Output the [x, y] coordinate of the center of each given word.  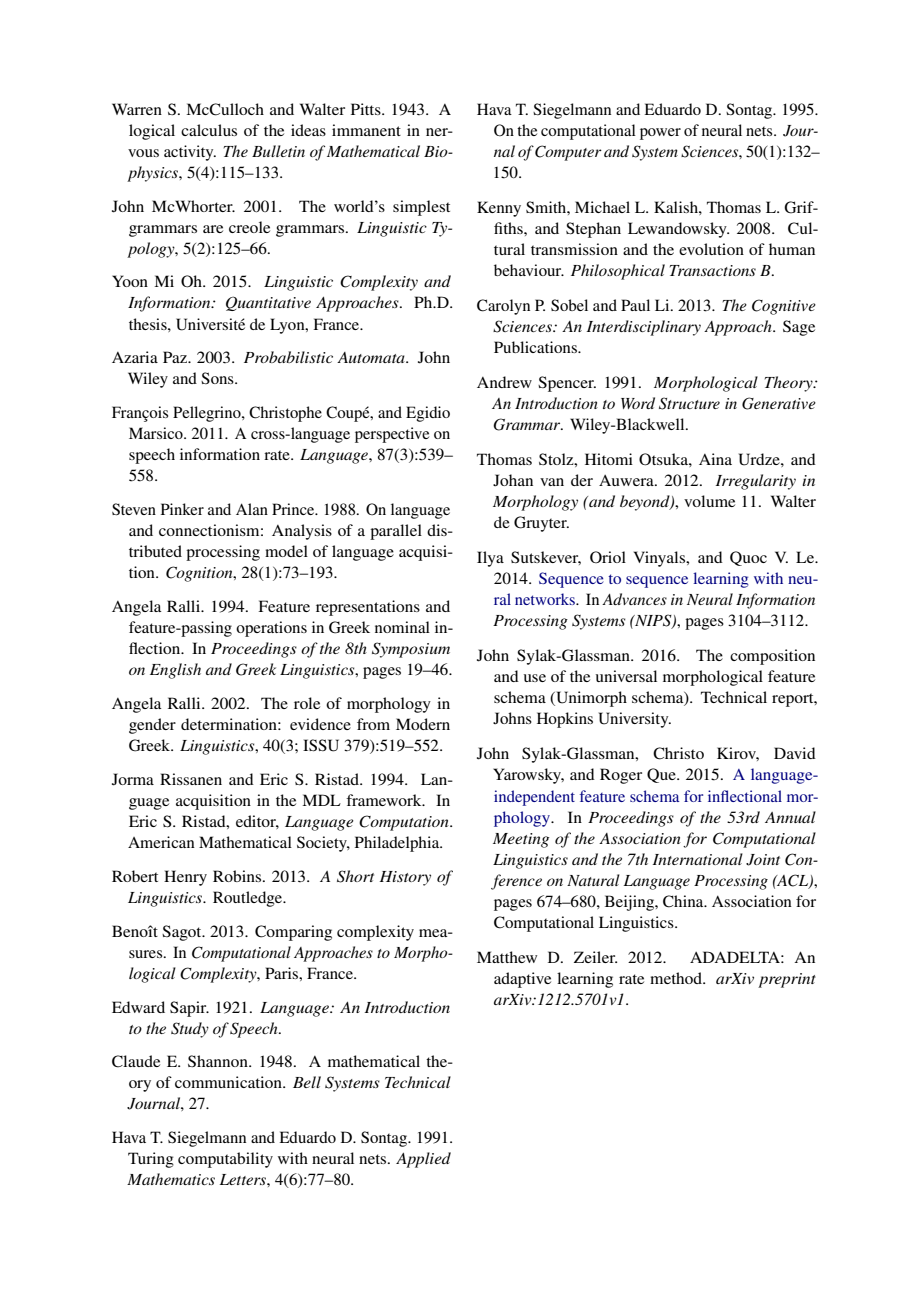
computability [225, 1160]
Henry [185, 878]
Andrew [504, 382]
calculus [209, 130]
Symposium [411, 650]
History [405, 878]
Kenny [499, 209]
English [175, 671]
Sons [218, 378]
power [660, 134]
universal [626, 676]
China [684, 901]
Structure [689, 403]
